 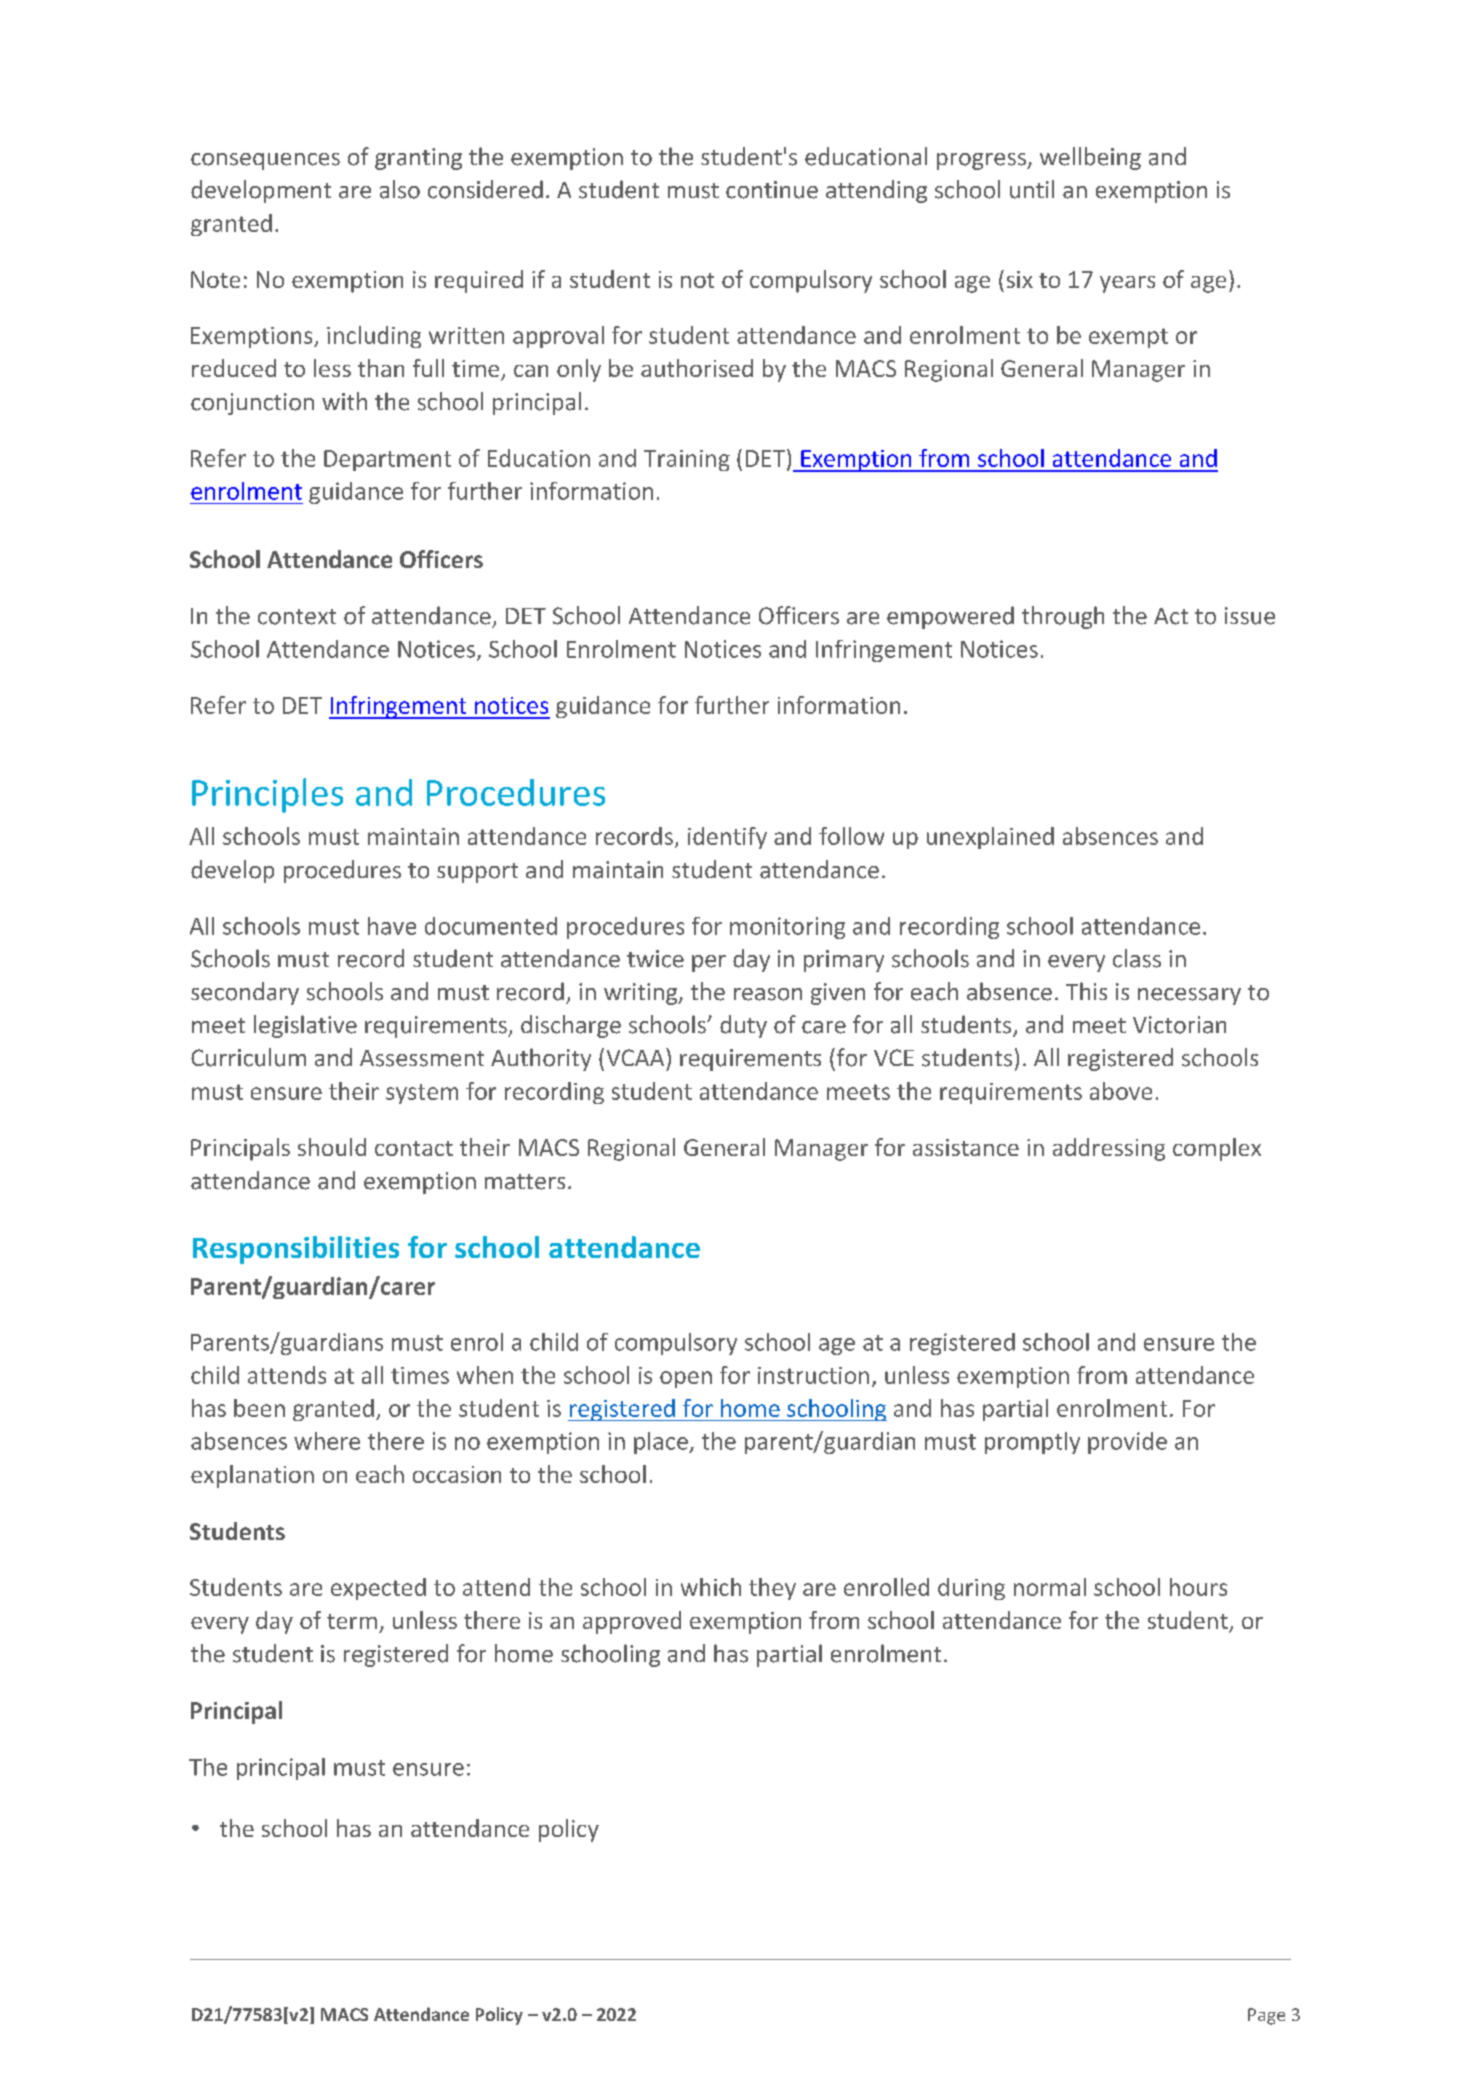 What do you see at coordinates (727, 838) in the screenshot?
I see `identify` at bounding box center [727, 838].
